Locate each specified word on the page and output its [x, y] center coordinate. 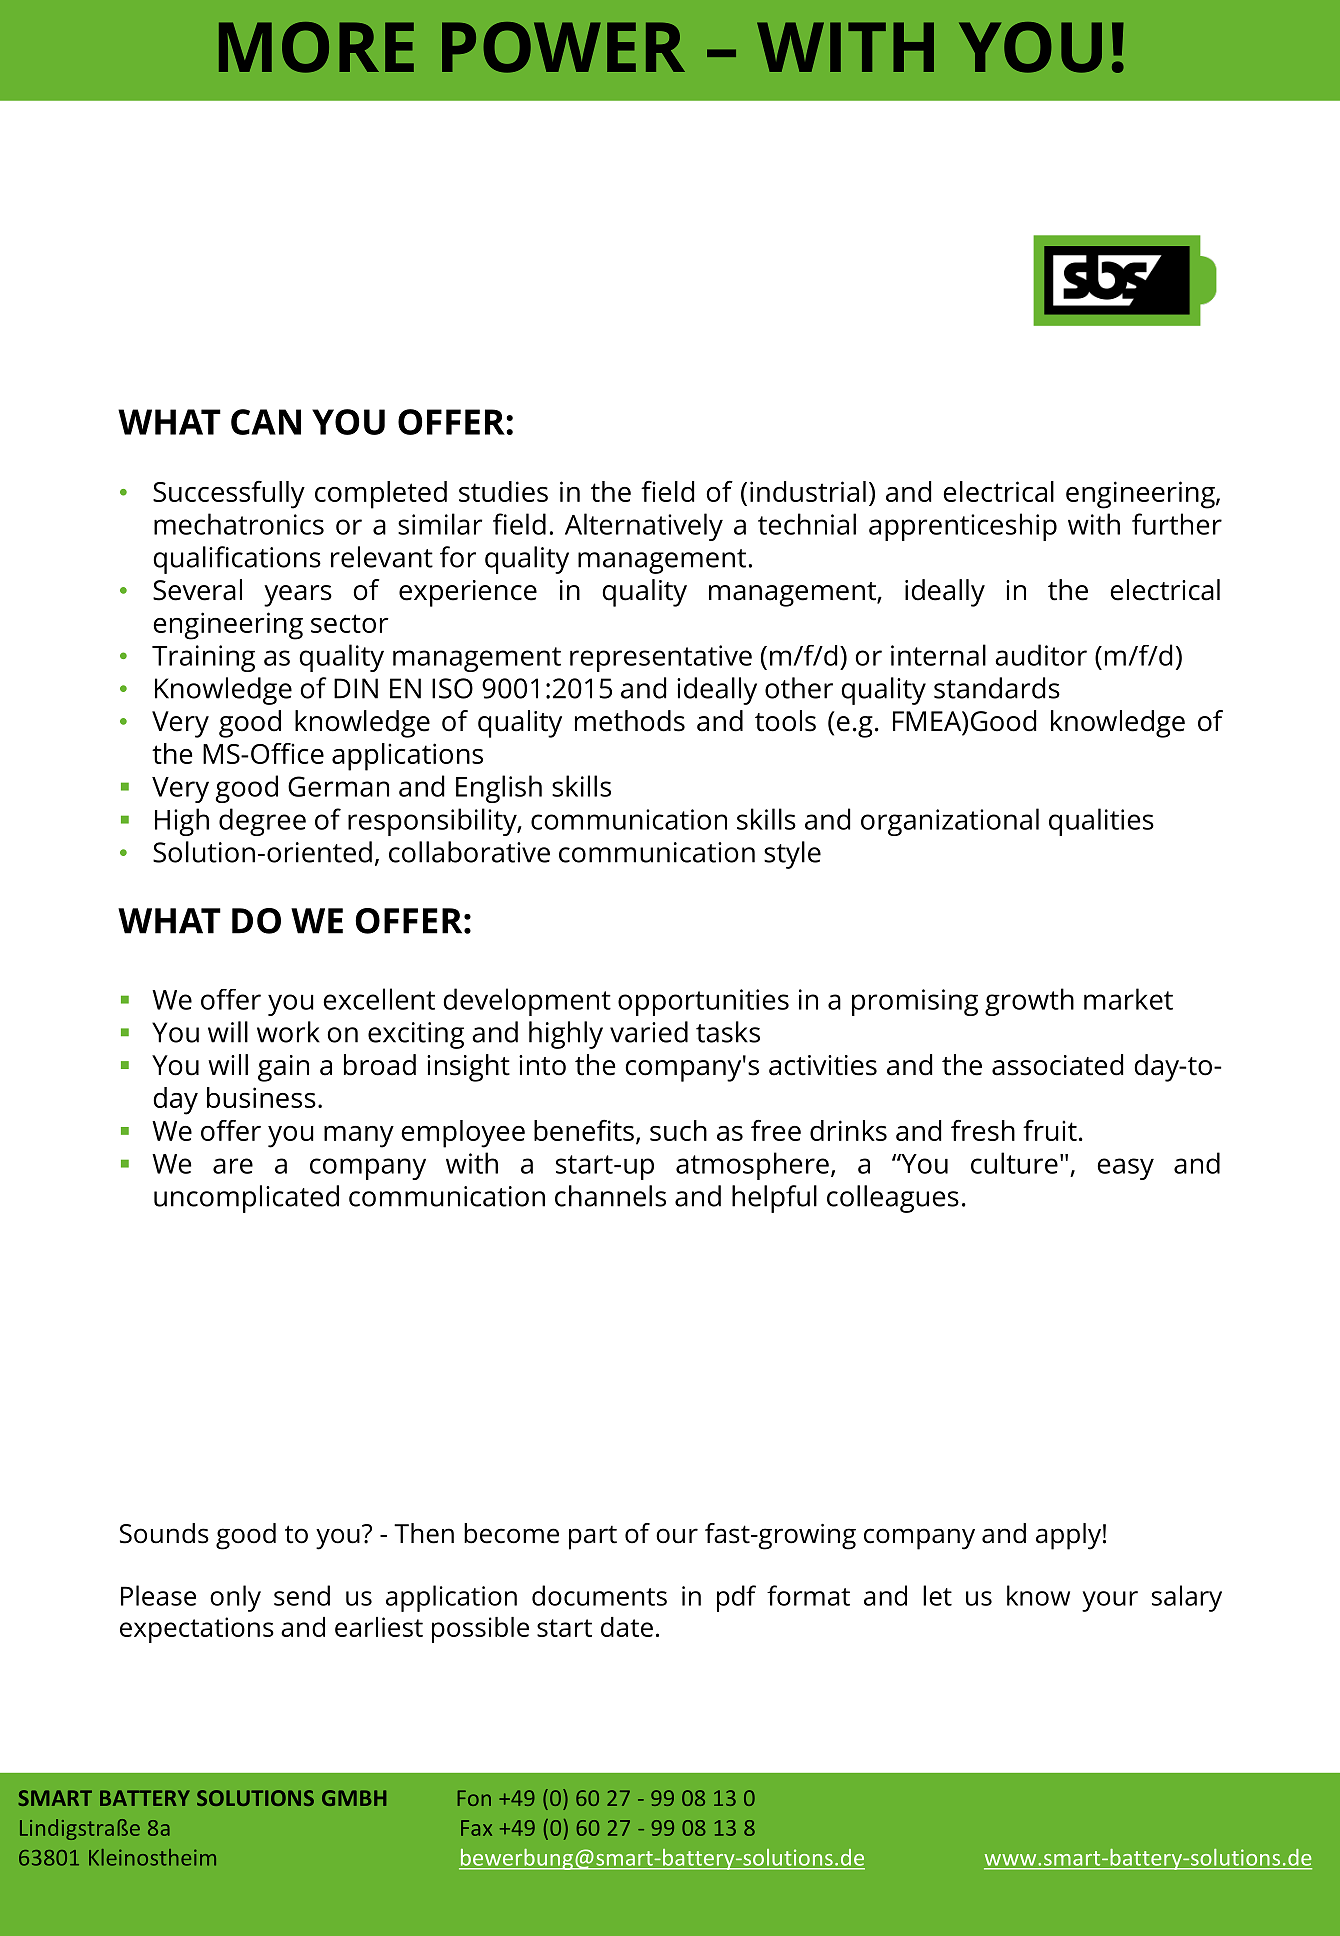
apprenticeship [963, 527]
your [1110, 1601]
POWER [563, 47]
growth [1029, 1002]
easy [1125, 1169]
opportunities [703, 1002]
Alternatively [644, 527]
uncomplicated [246, 1199]
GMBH [354, 1798]
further [1177, 524]
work [288, 1032]
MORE [316, 47]
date [627, 1627]
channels [610, 1196]
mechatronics [239, 524]
